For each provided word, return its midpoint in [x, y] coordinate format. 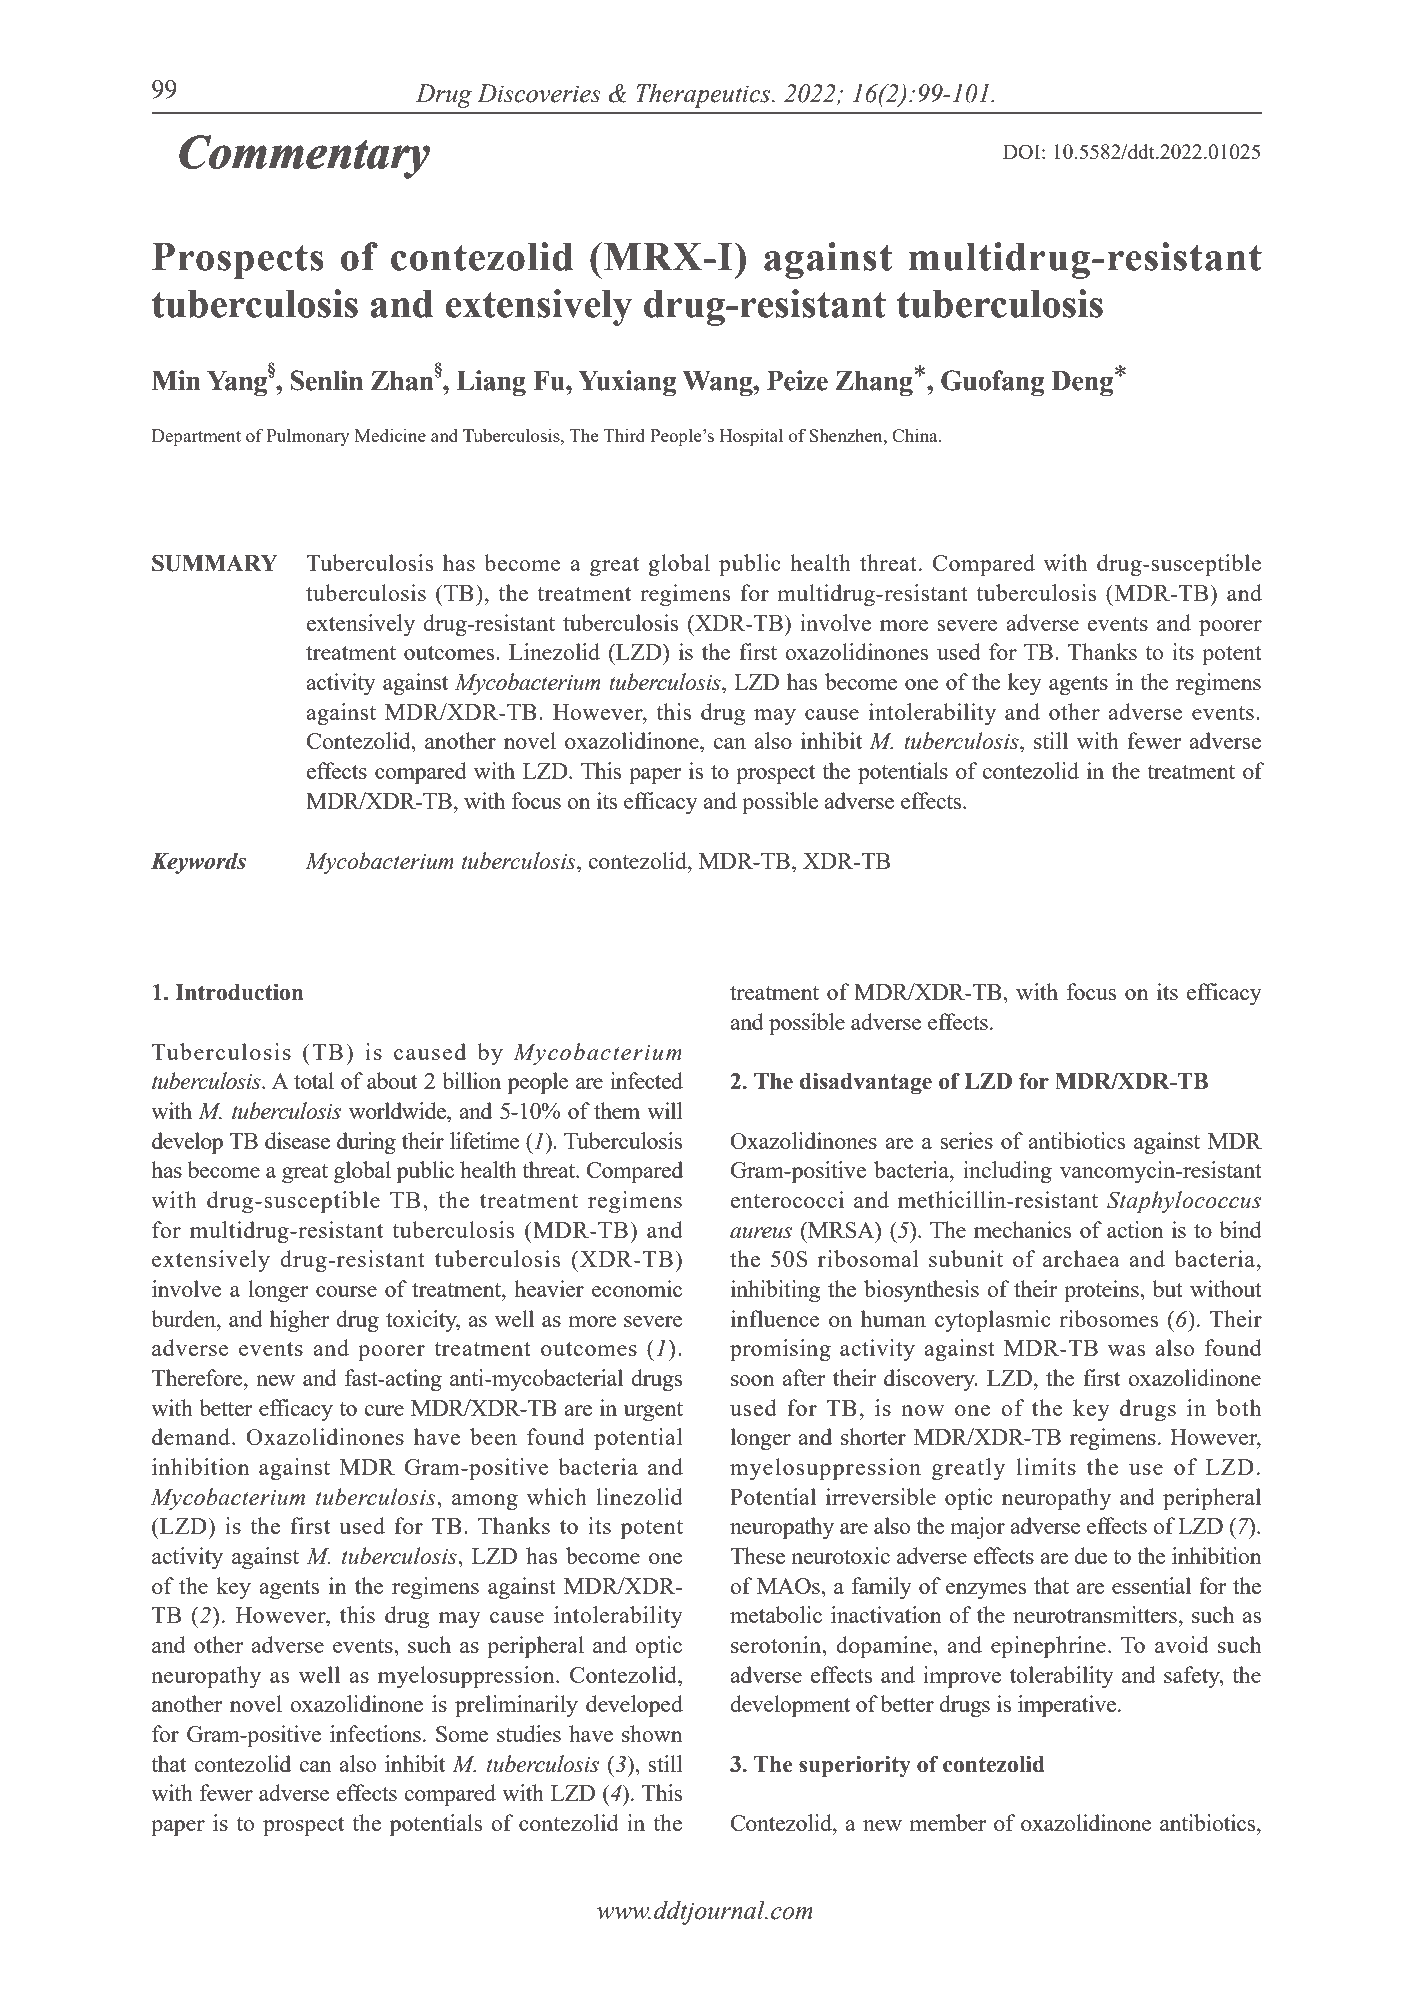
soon [753, 1380]
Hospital [751, 437]
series [966, 1140]
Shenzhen [847, 435]
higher [299, 1321]
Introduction [239, 992]
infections [375, 1733]
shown [652, 1733]
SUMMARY [215, 563]
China [916, 435]
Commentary [305, 156]
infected [646, 1080]
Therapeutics [704, 96]
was [1126, 1350]
